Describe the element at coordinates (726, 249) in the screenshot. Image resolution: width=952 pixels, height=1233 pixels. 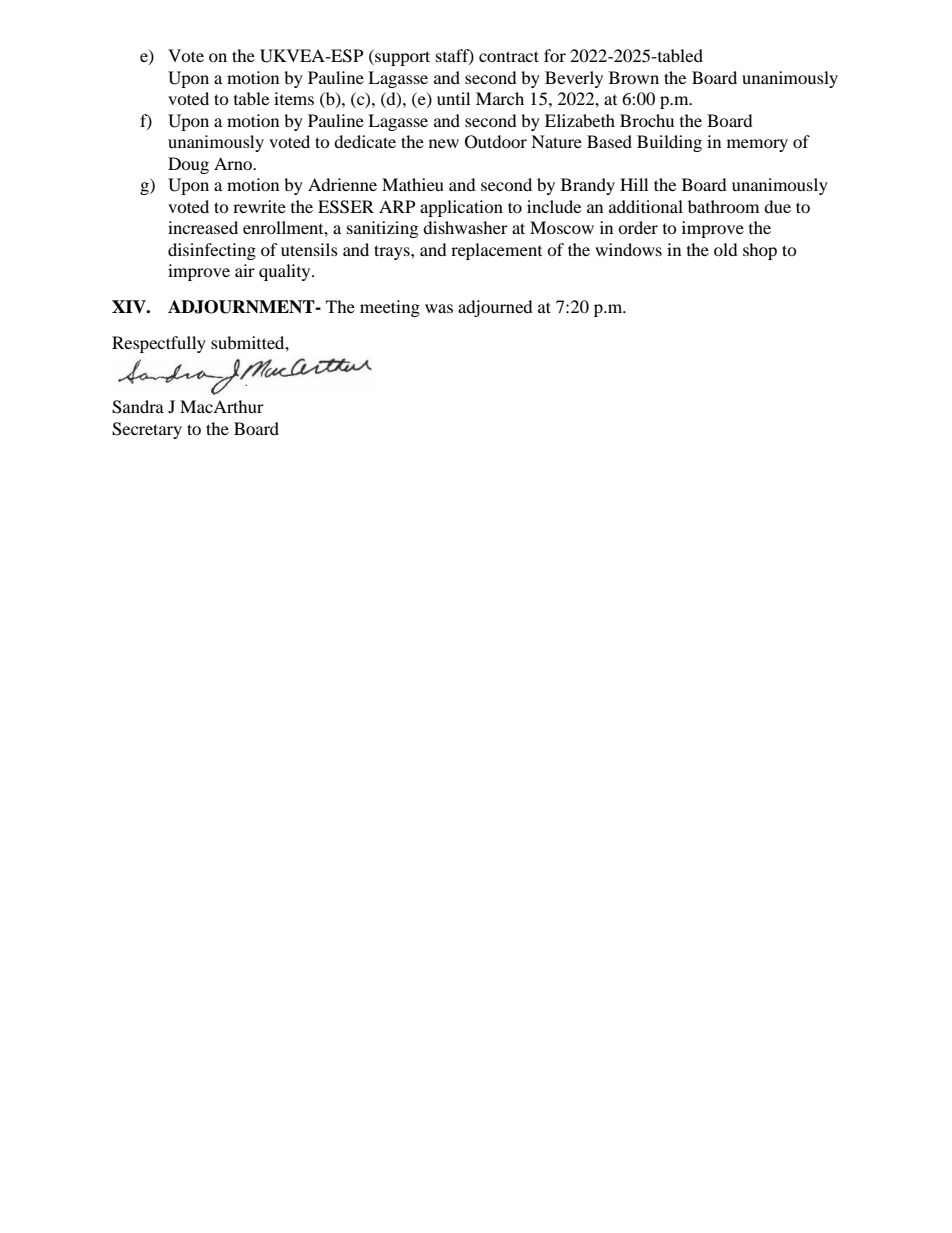
I see `old` at that location.
